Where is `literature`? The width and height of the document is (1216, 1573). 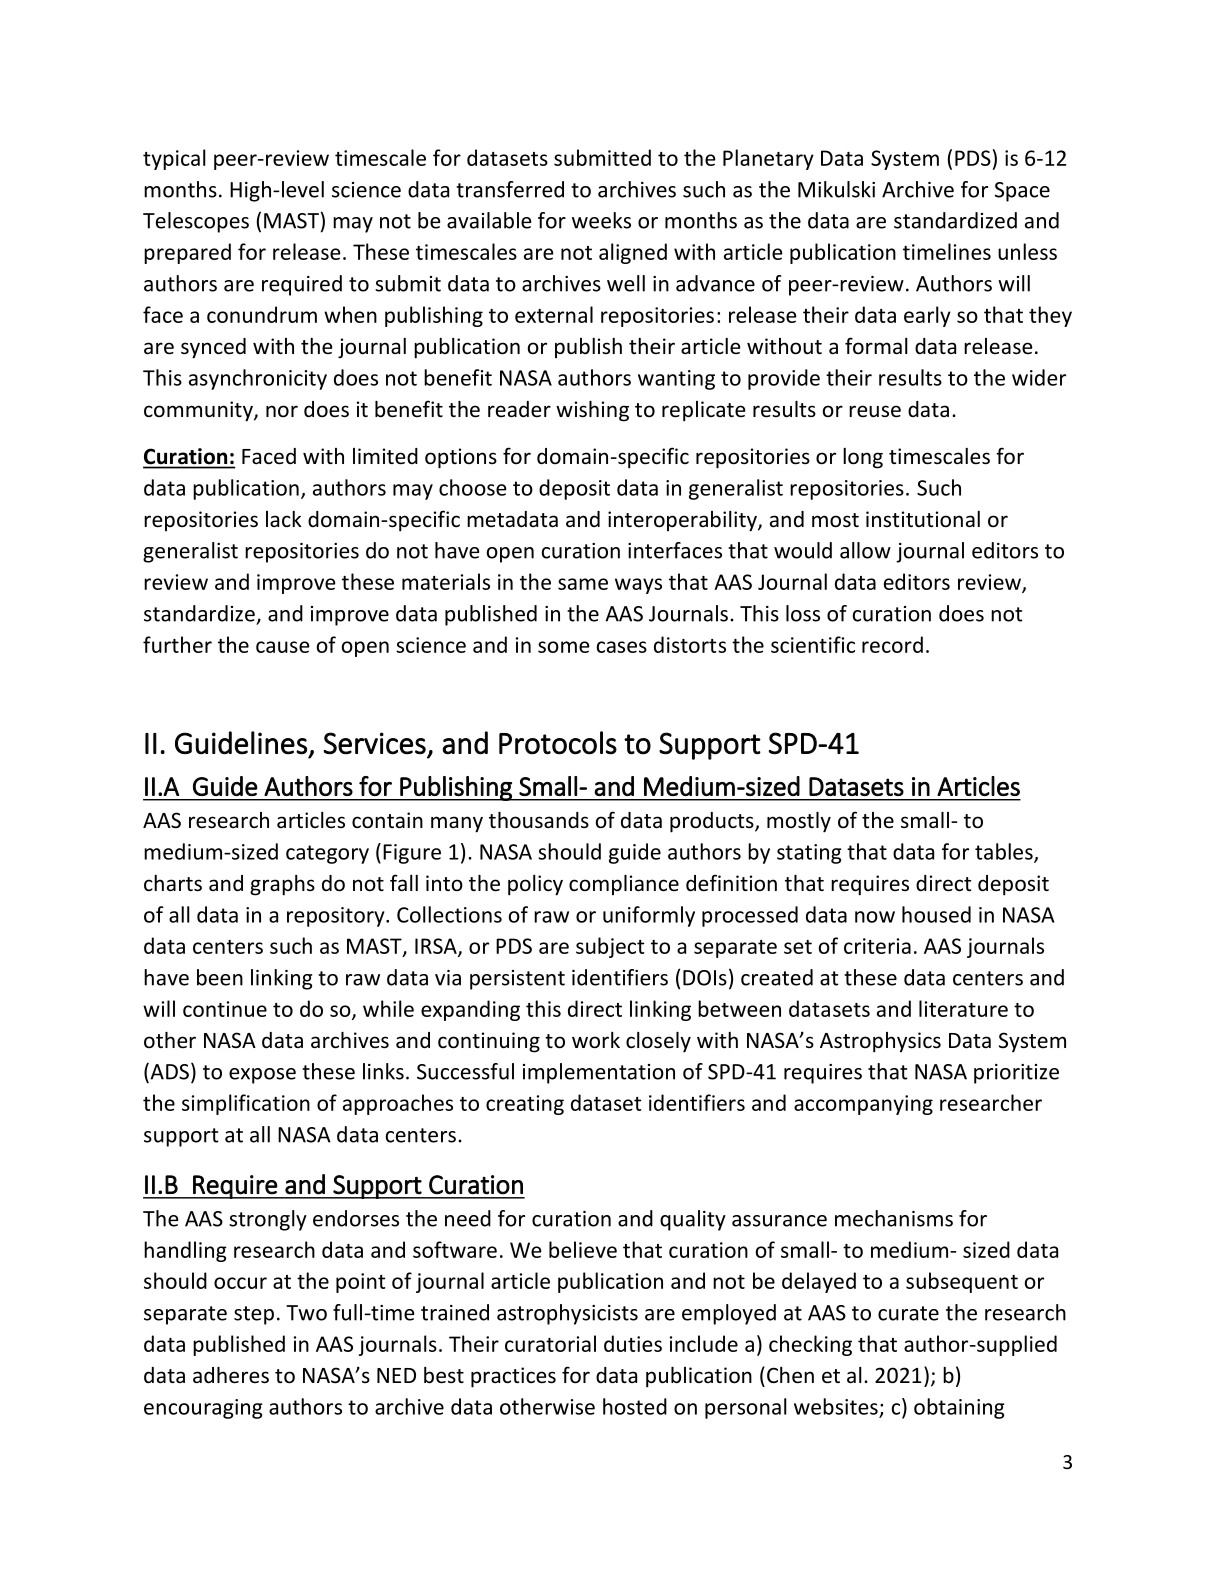
literature is located at coordinates (963, 1008).
